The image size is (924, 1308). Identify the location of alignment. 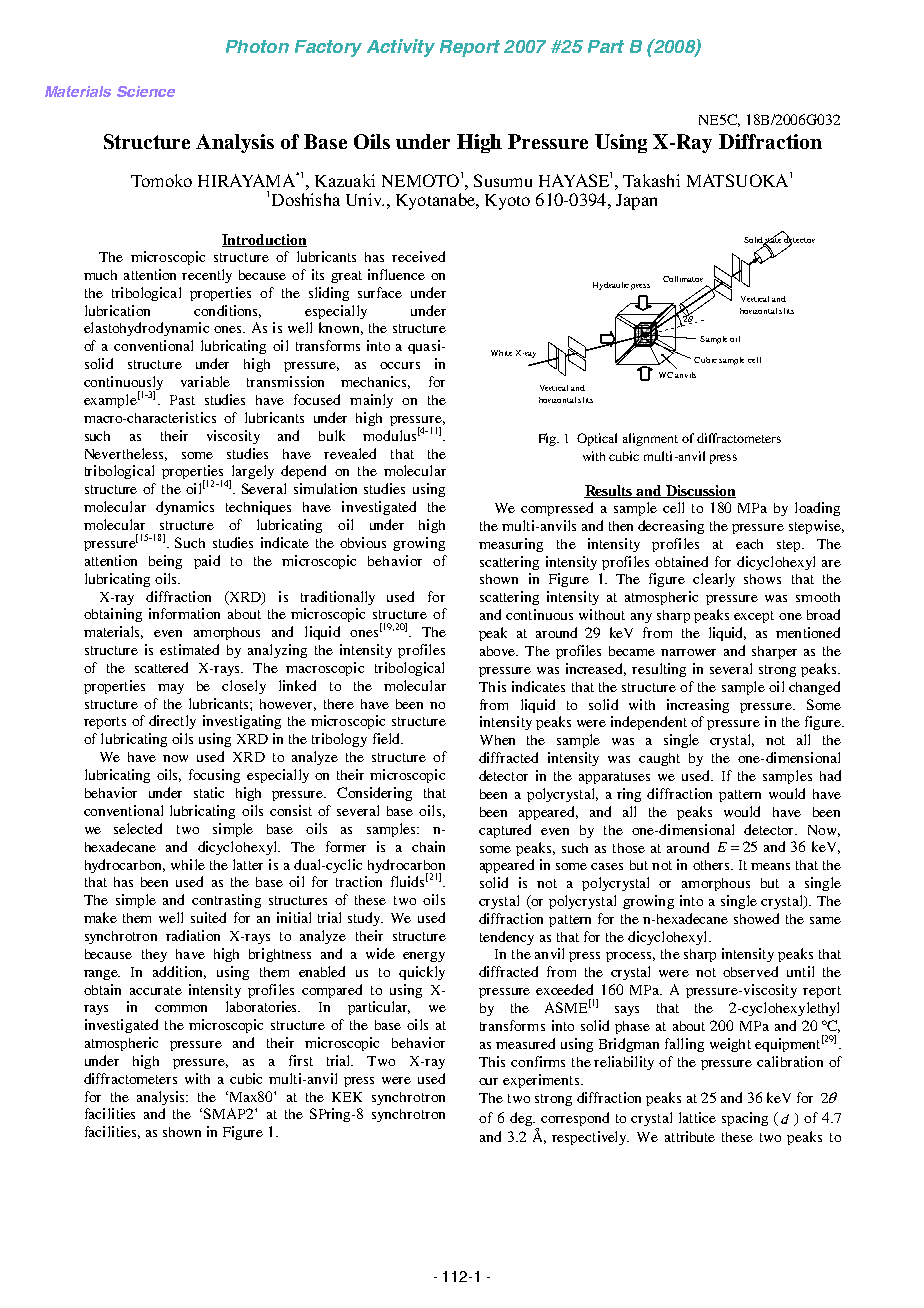
(650, 439).
